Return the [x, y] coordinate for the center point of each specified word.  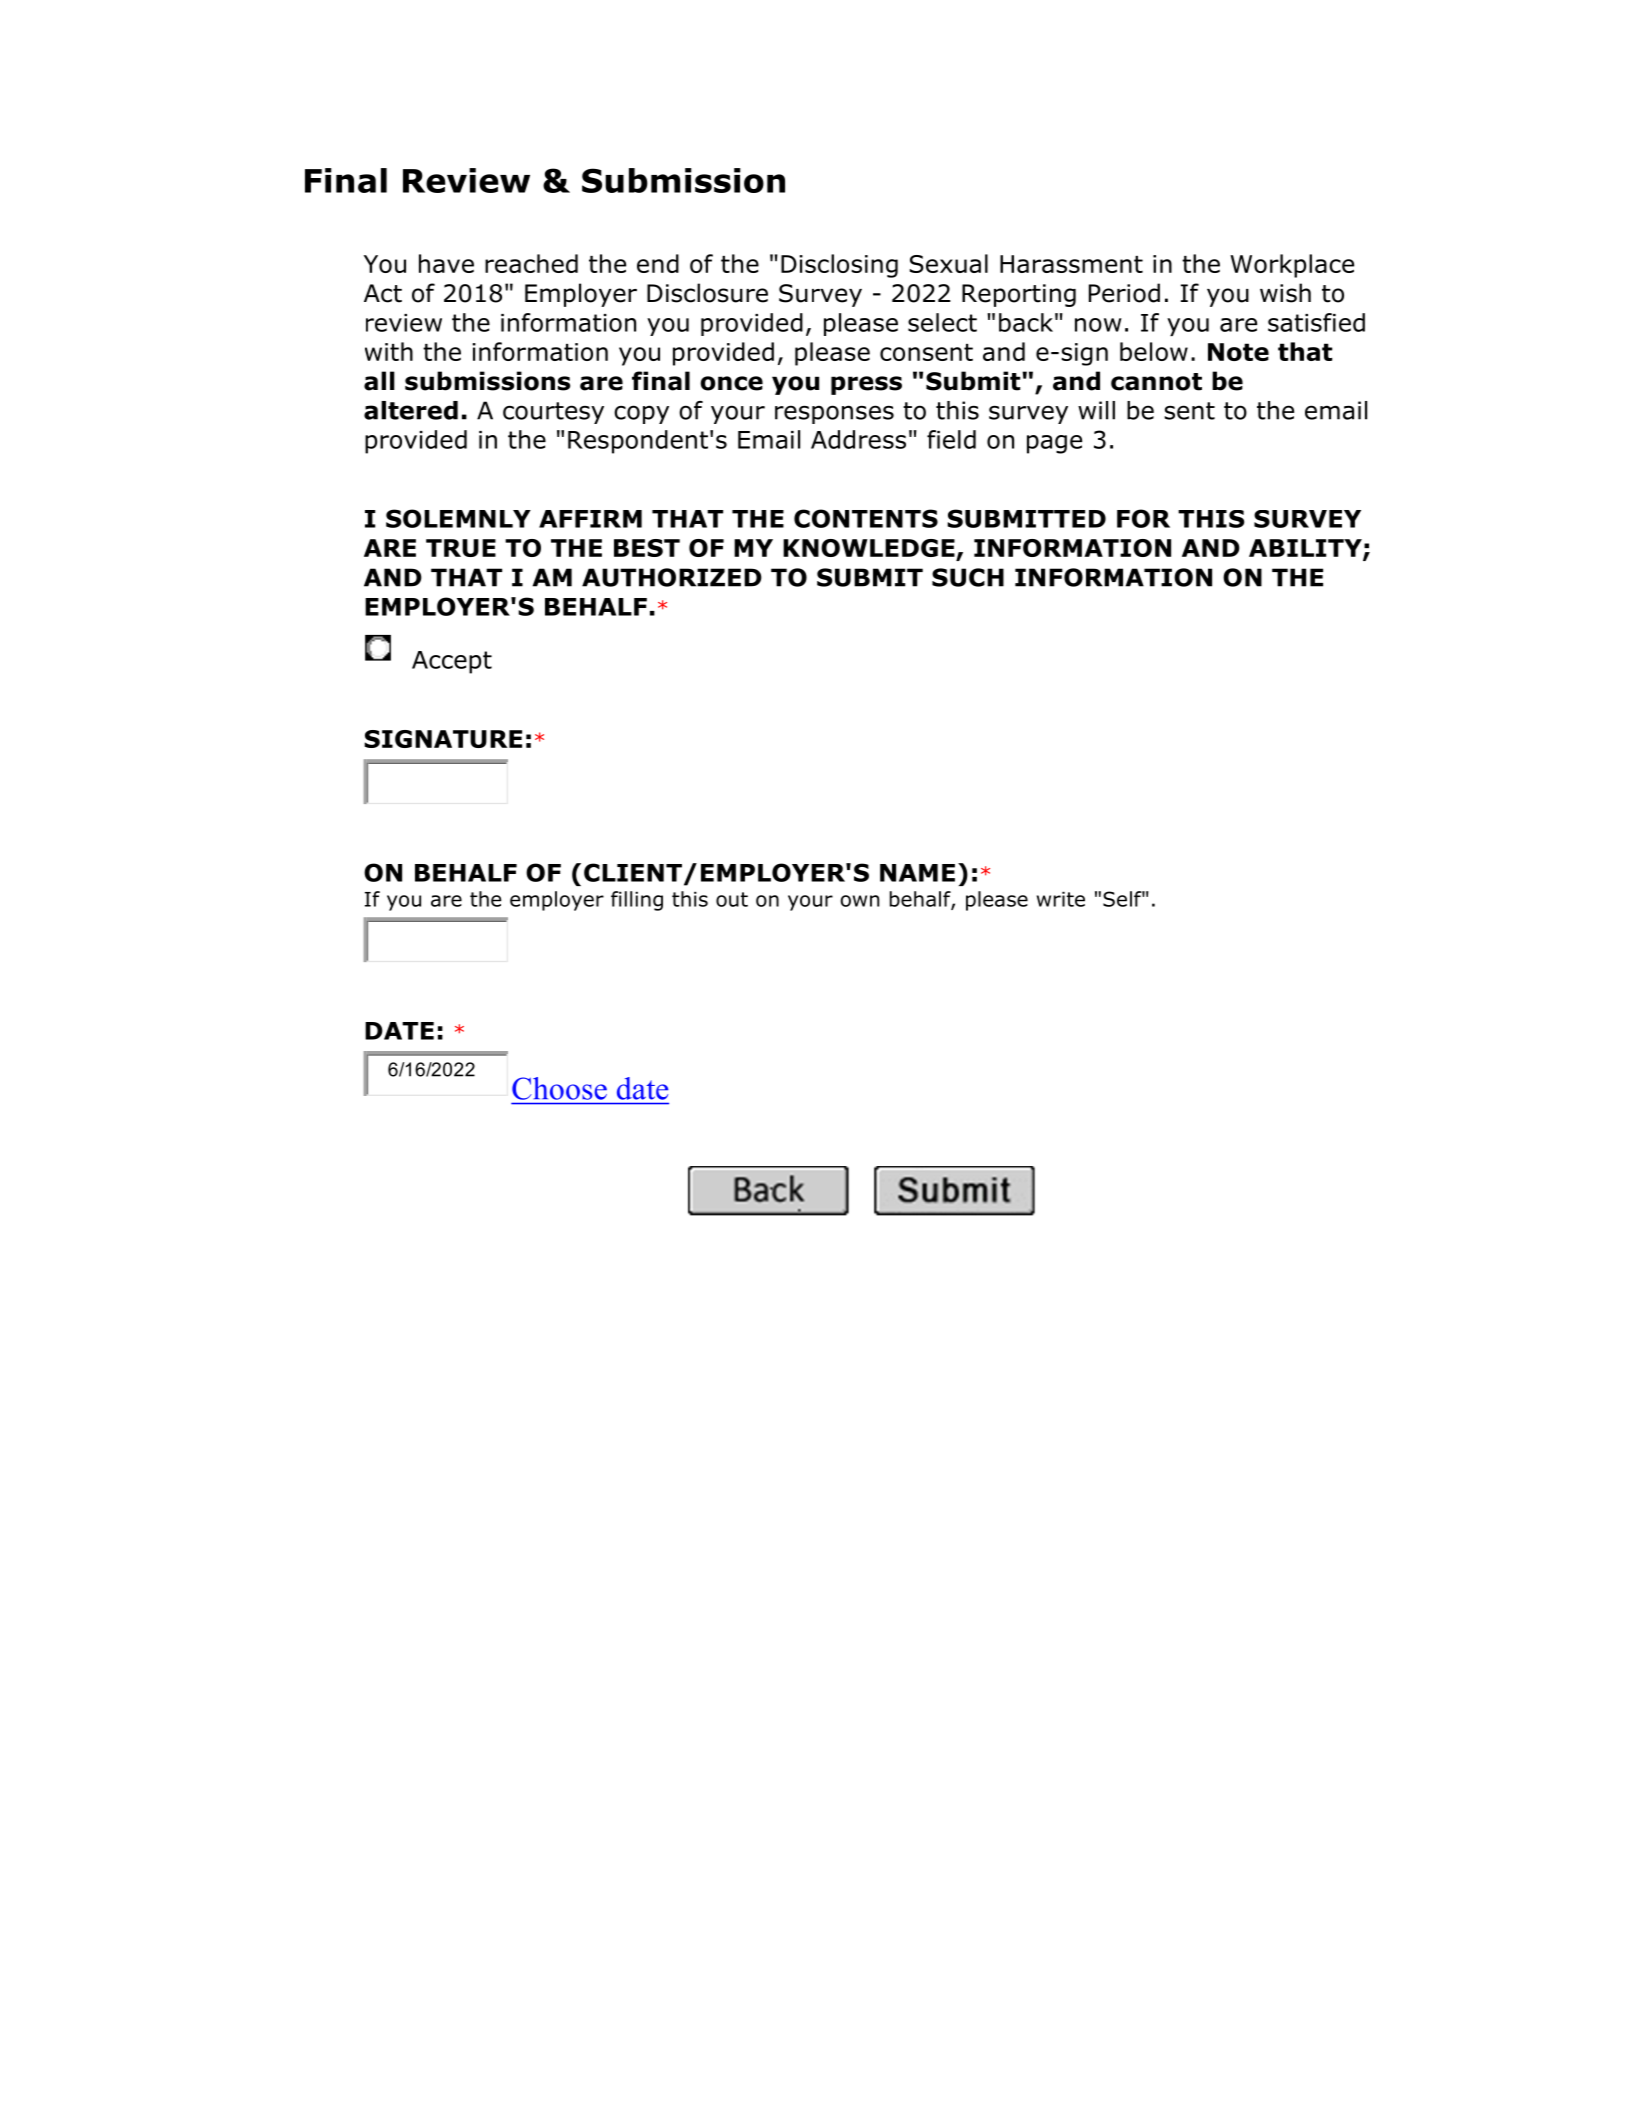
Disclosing [839, 266]
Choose [559, 1088]
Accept [452, 662]
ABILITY [1306, 549]
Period [1124, 293]
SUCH [968, 577]
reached [531, 263]
